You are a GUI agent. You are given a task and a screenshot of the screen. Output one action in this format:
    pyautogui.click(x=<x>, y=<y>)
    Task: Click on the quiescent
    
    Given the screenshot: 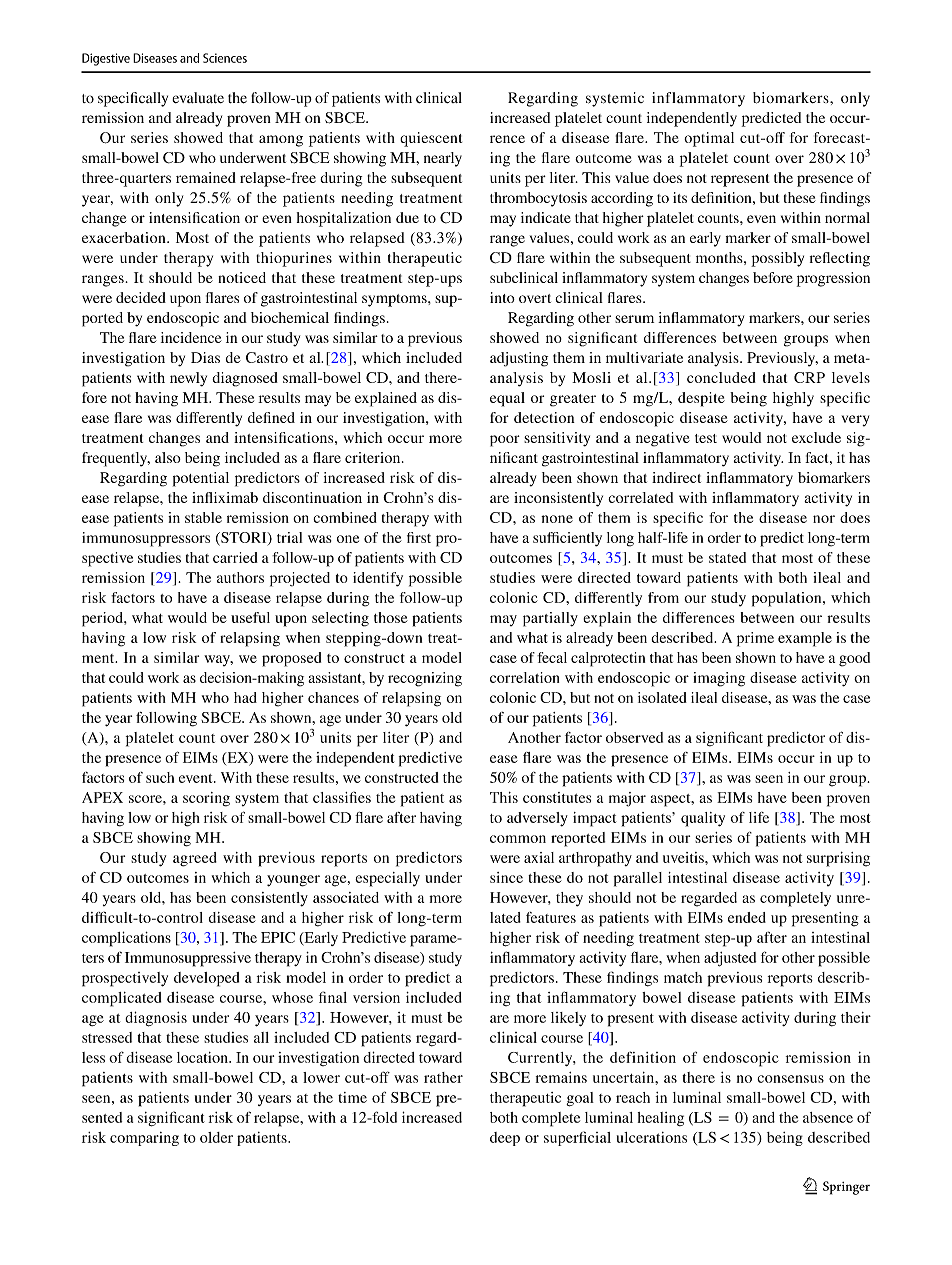 What is the action you would take?
    pyautogui.click(x=431, y=139)
